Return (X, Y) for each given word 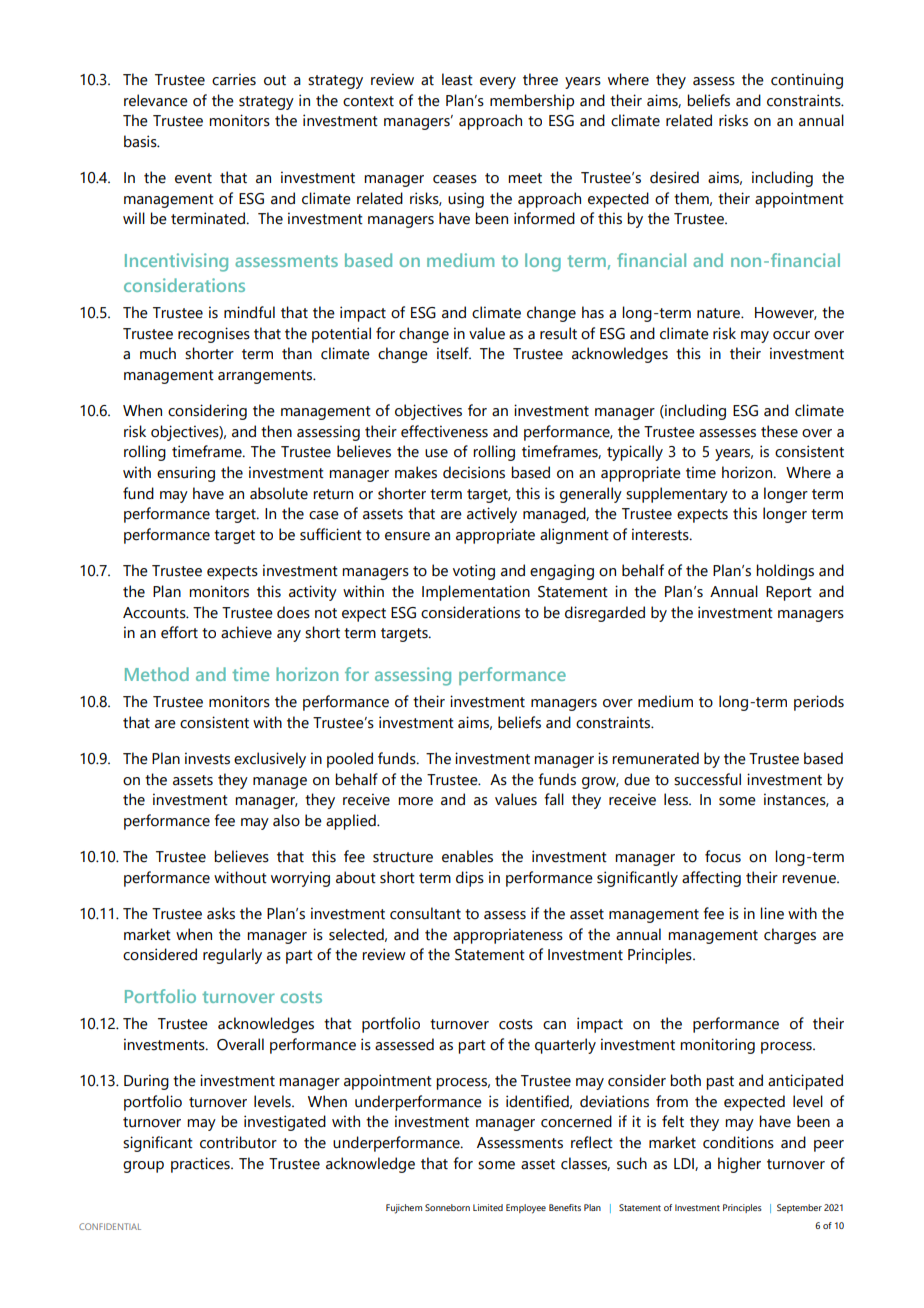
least (457, 79)
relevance (156, 100)
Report (789, 593)
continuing (807, 81)
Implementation (476, 593)
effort (179, 632)
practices (201, 1165)
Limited (488, 1207)
